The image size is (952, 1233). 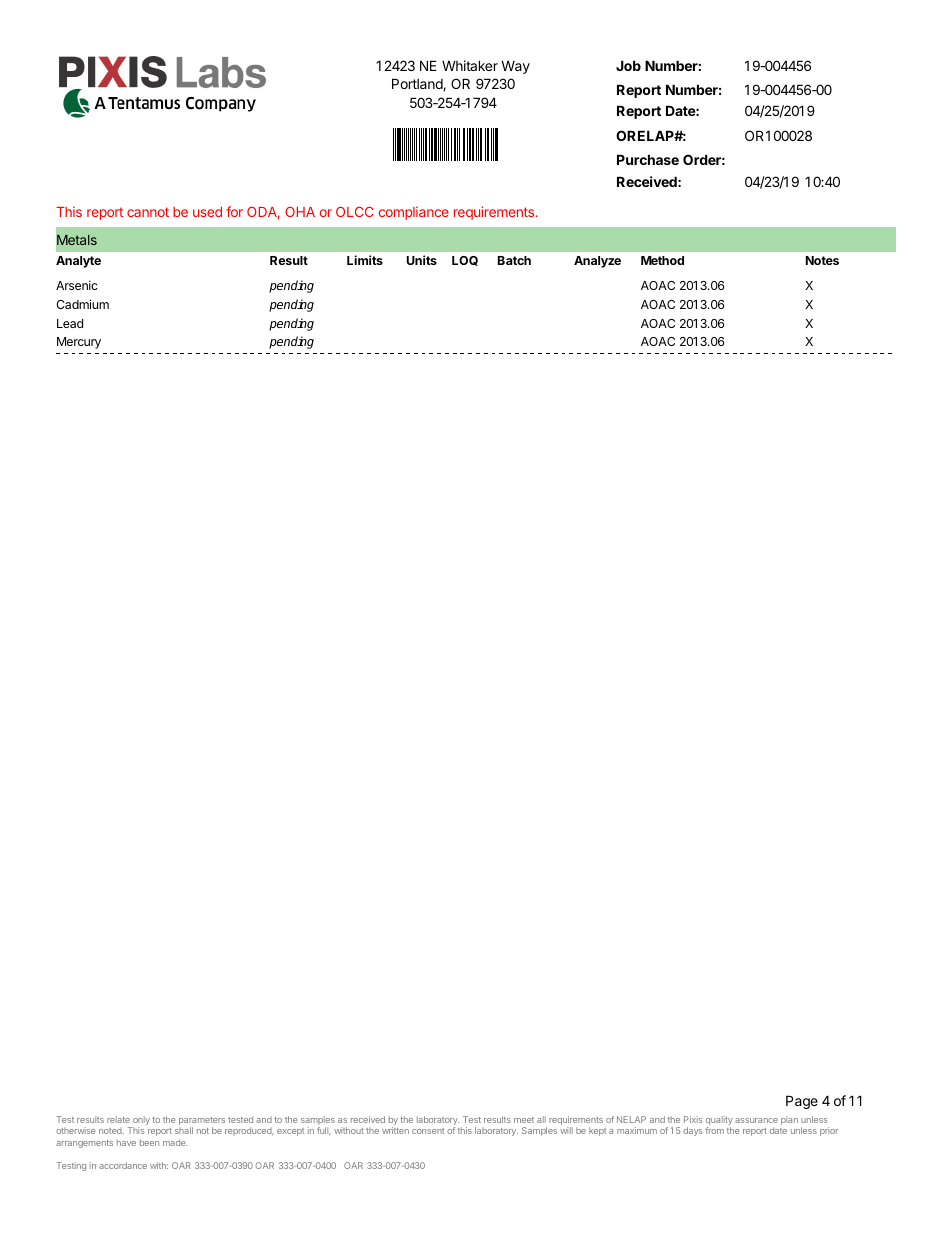 What do you see at coordinates (822, 260) in the image?
I see `Notes` at bounding box center [822, 260].
